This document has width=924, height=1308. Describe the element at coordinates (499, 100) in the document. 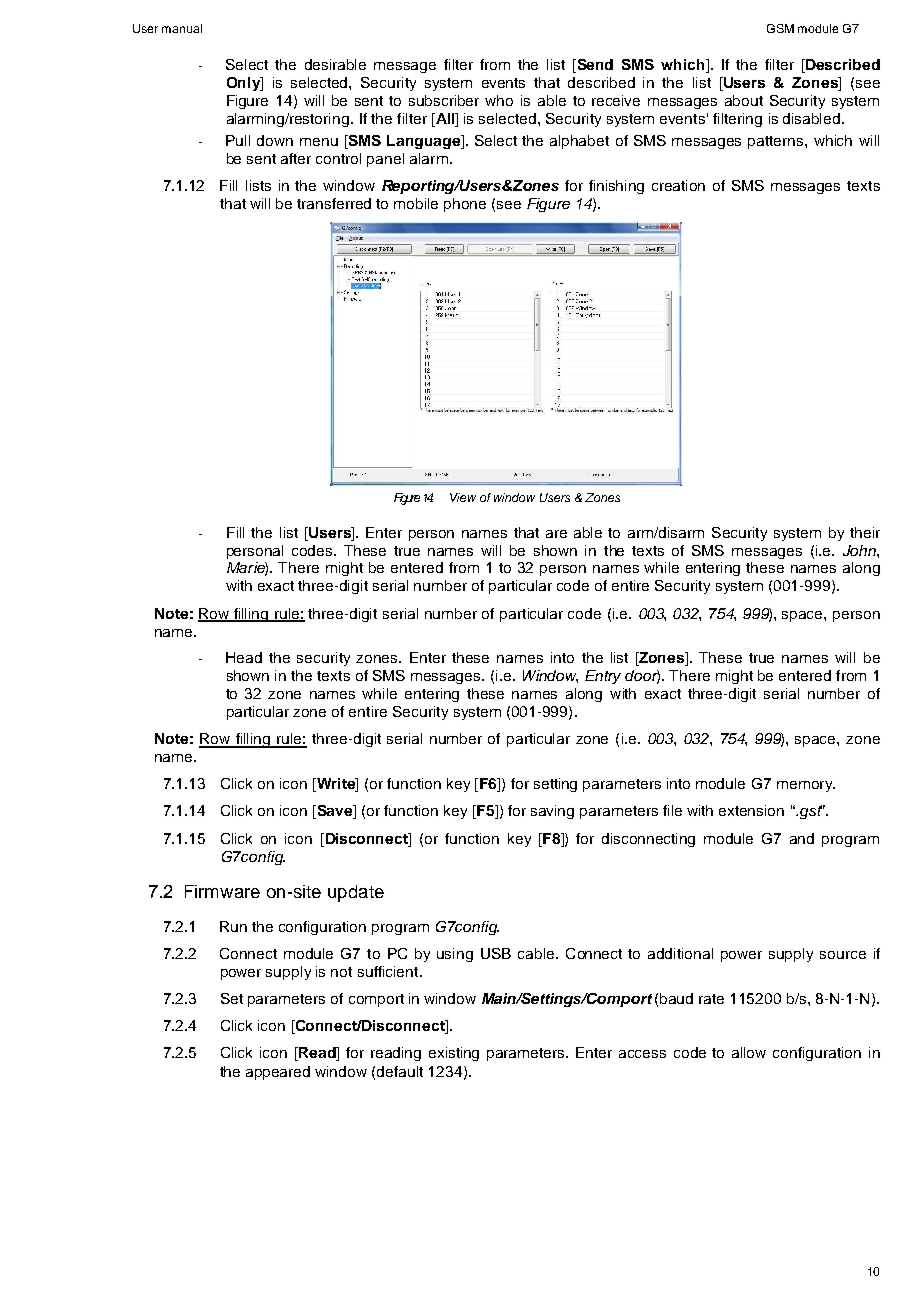

I see `who` at that location.
